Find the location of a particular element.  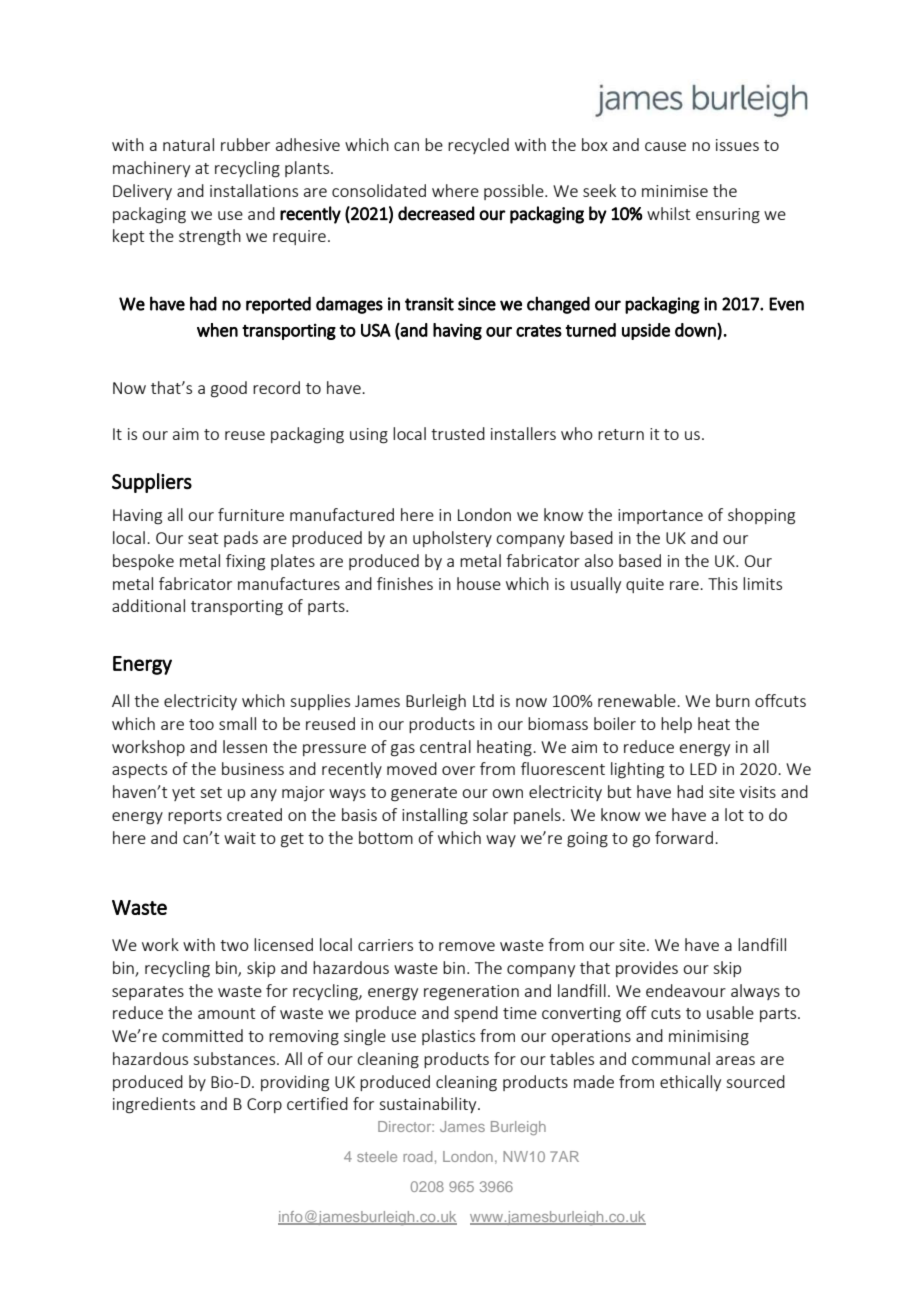

lot is located at coordinates (734, 814).
